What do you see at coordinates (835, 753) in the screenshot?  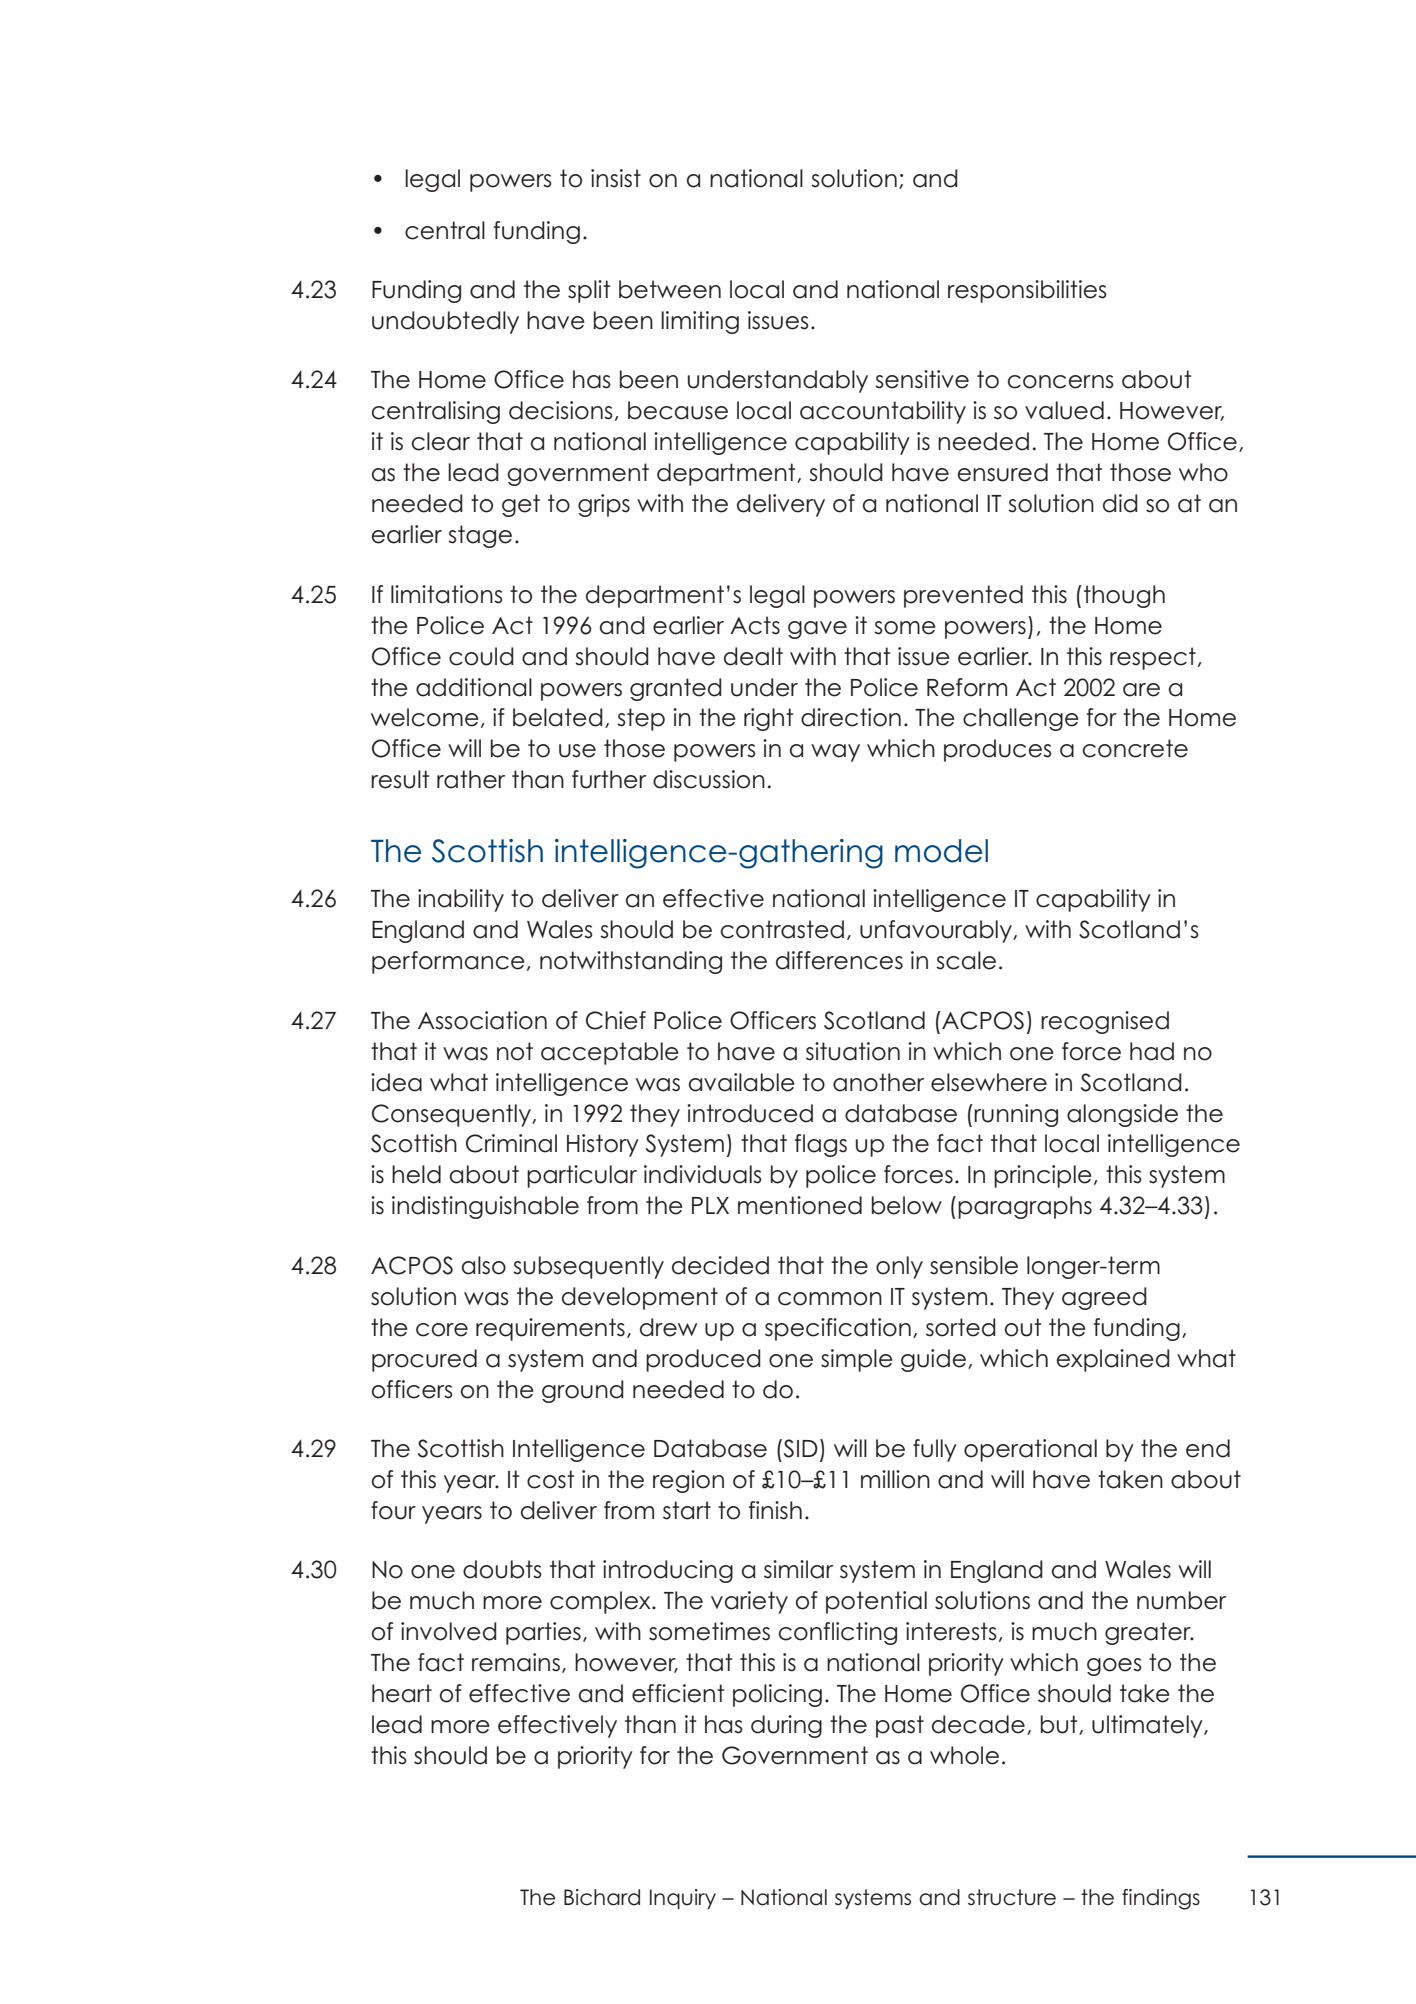 I see `way` at bounding box center [835, 753].
